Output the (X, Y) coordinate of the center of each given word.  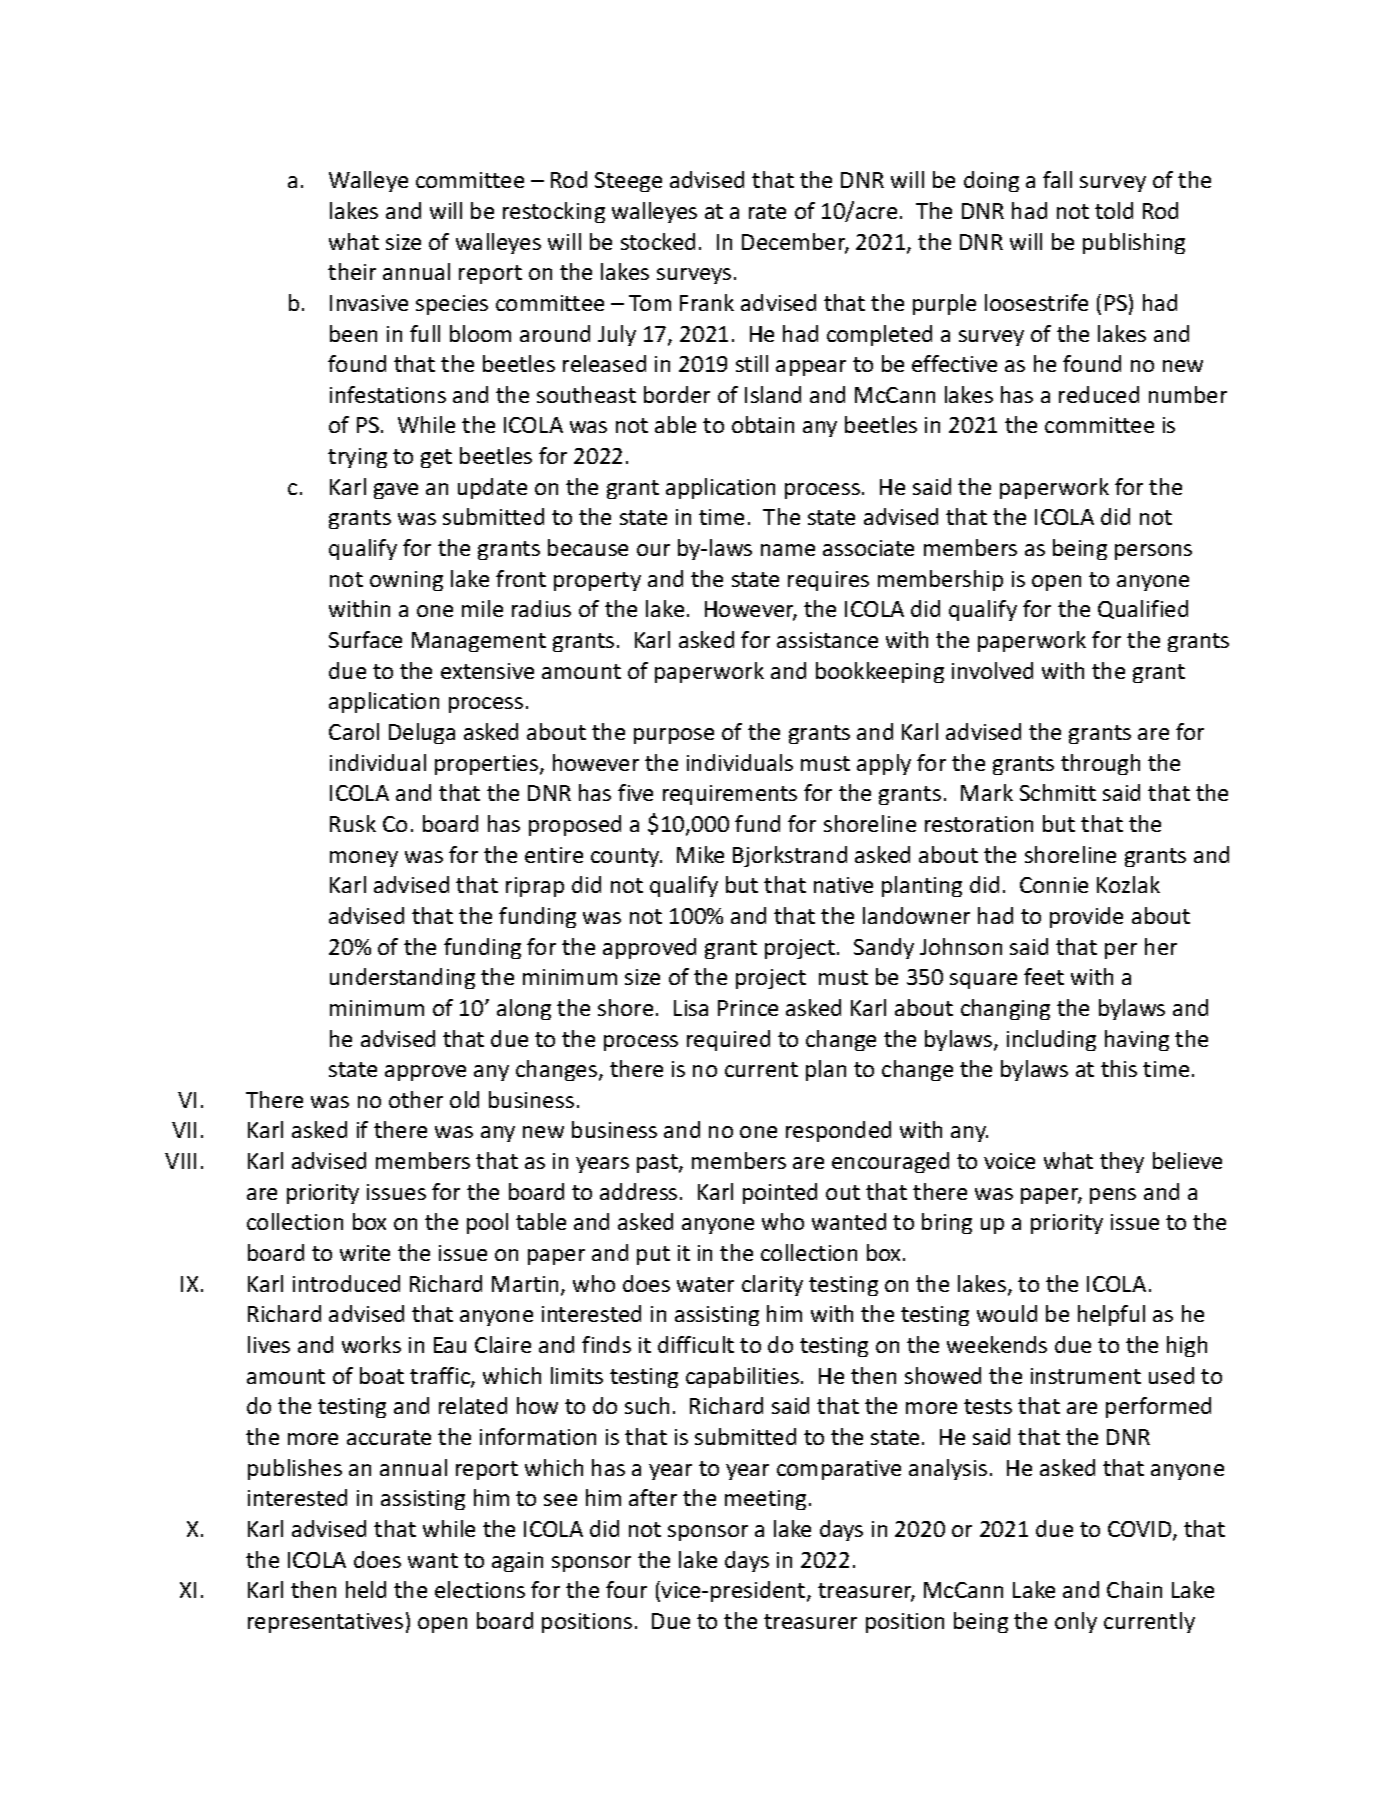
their (352, 271)
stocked (658, 241)
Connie (1054, 885)
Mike (700, 854)
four (626, 1589)
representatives (325, 1623)
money (364, 859)
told (1114, 210)
